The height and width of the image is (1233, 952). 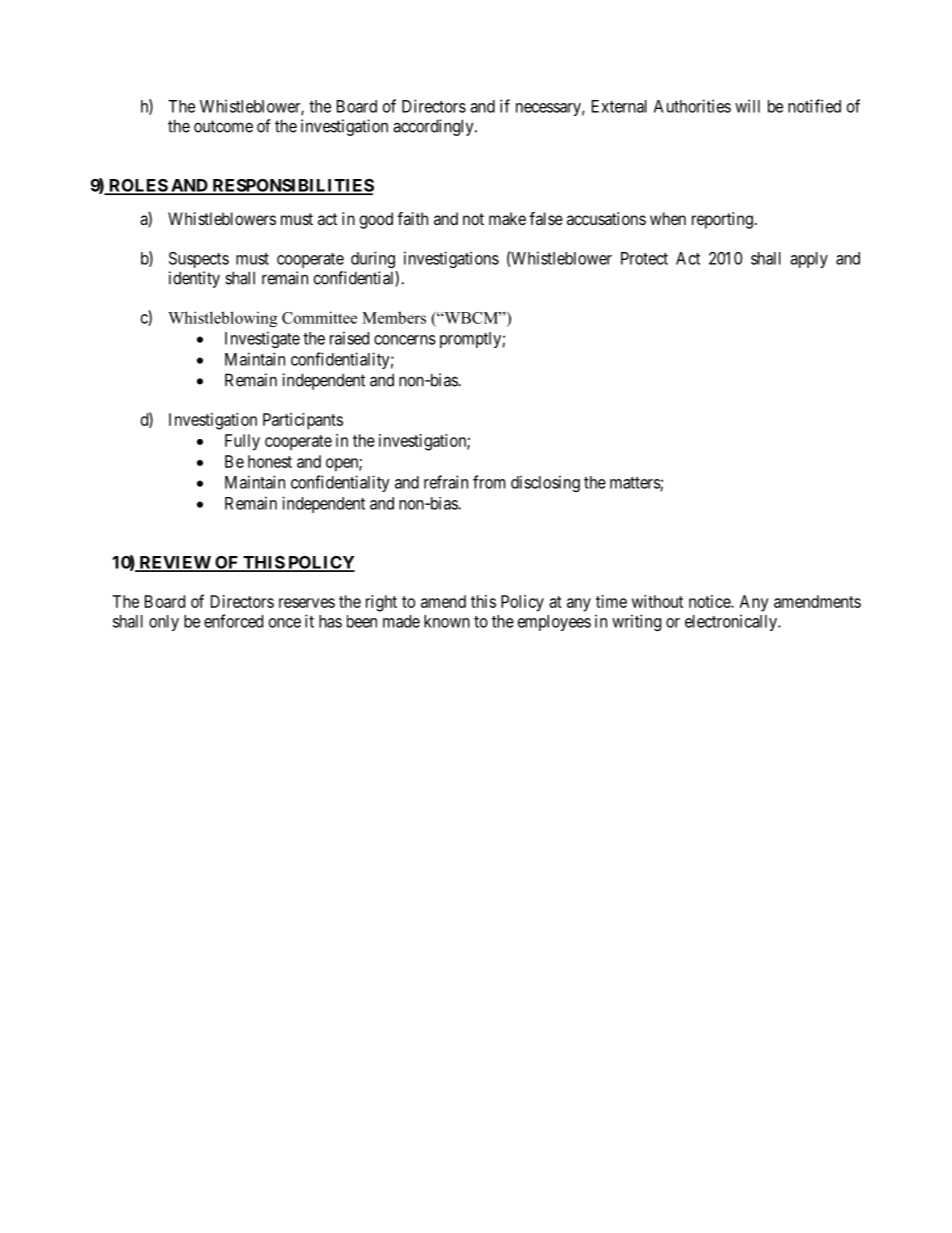 I want to click on outcome, so click(x=223, y=126).
